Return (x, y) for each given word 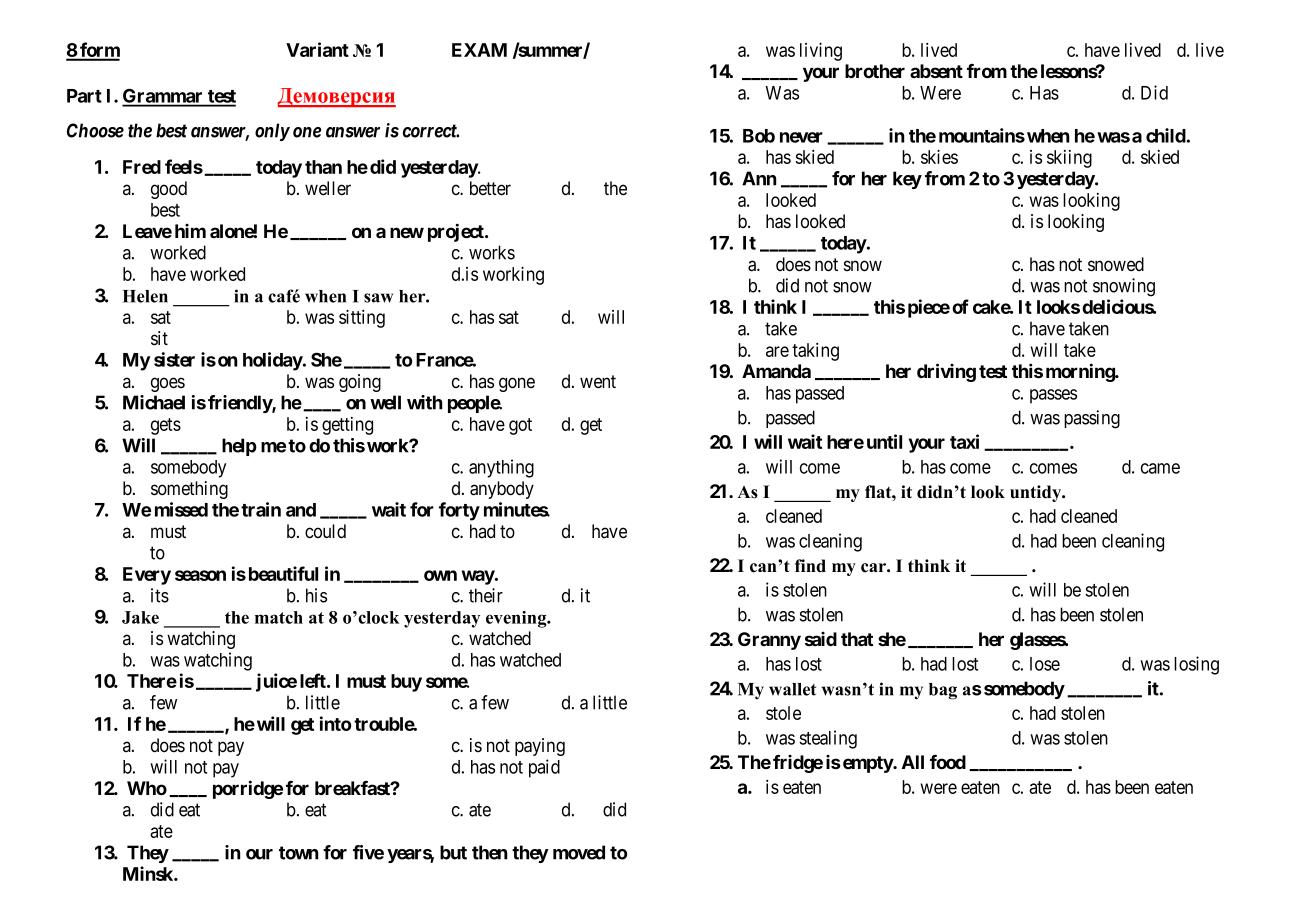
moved (579, 852)
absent (936, 71)
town (299, 853)
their (486, 595)
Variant (317, 49)
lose (1045, 664)
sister (174, 359)
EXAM (479, 50)
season (200, 575)
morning (1081, 372)
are (777, 351)
